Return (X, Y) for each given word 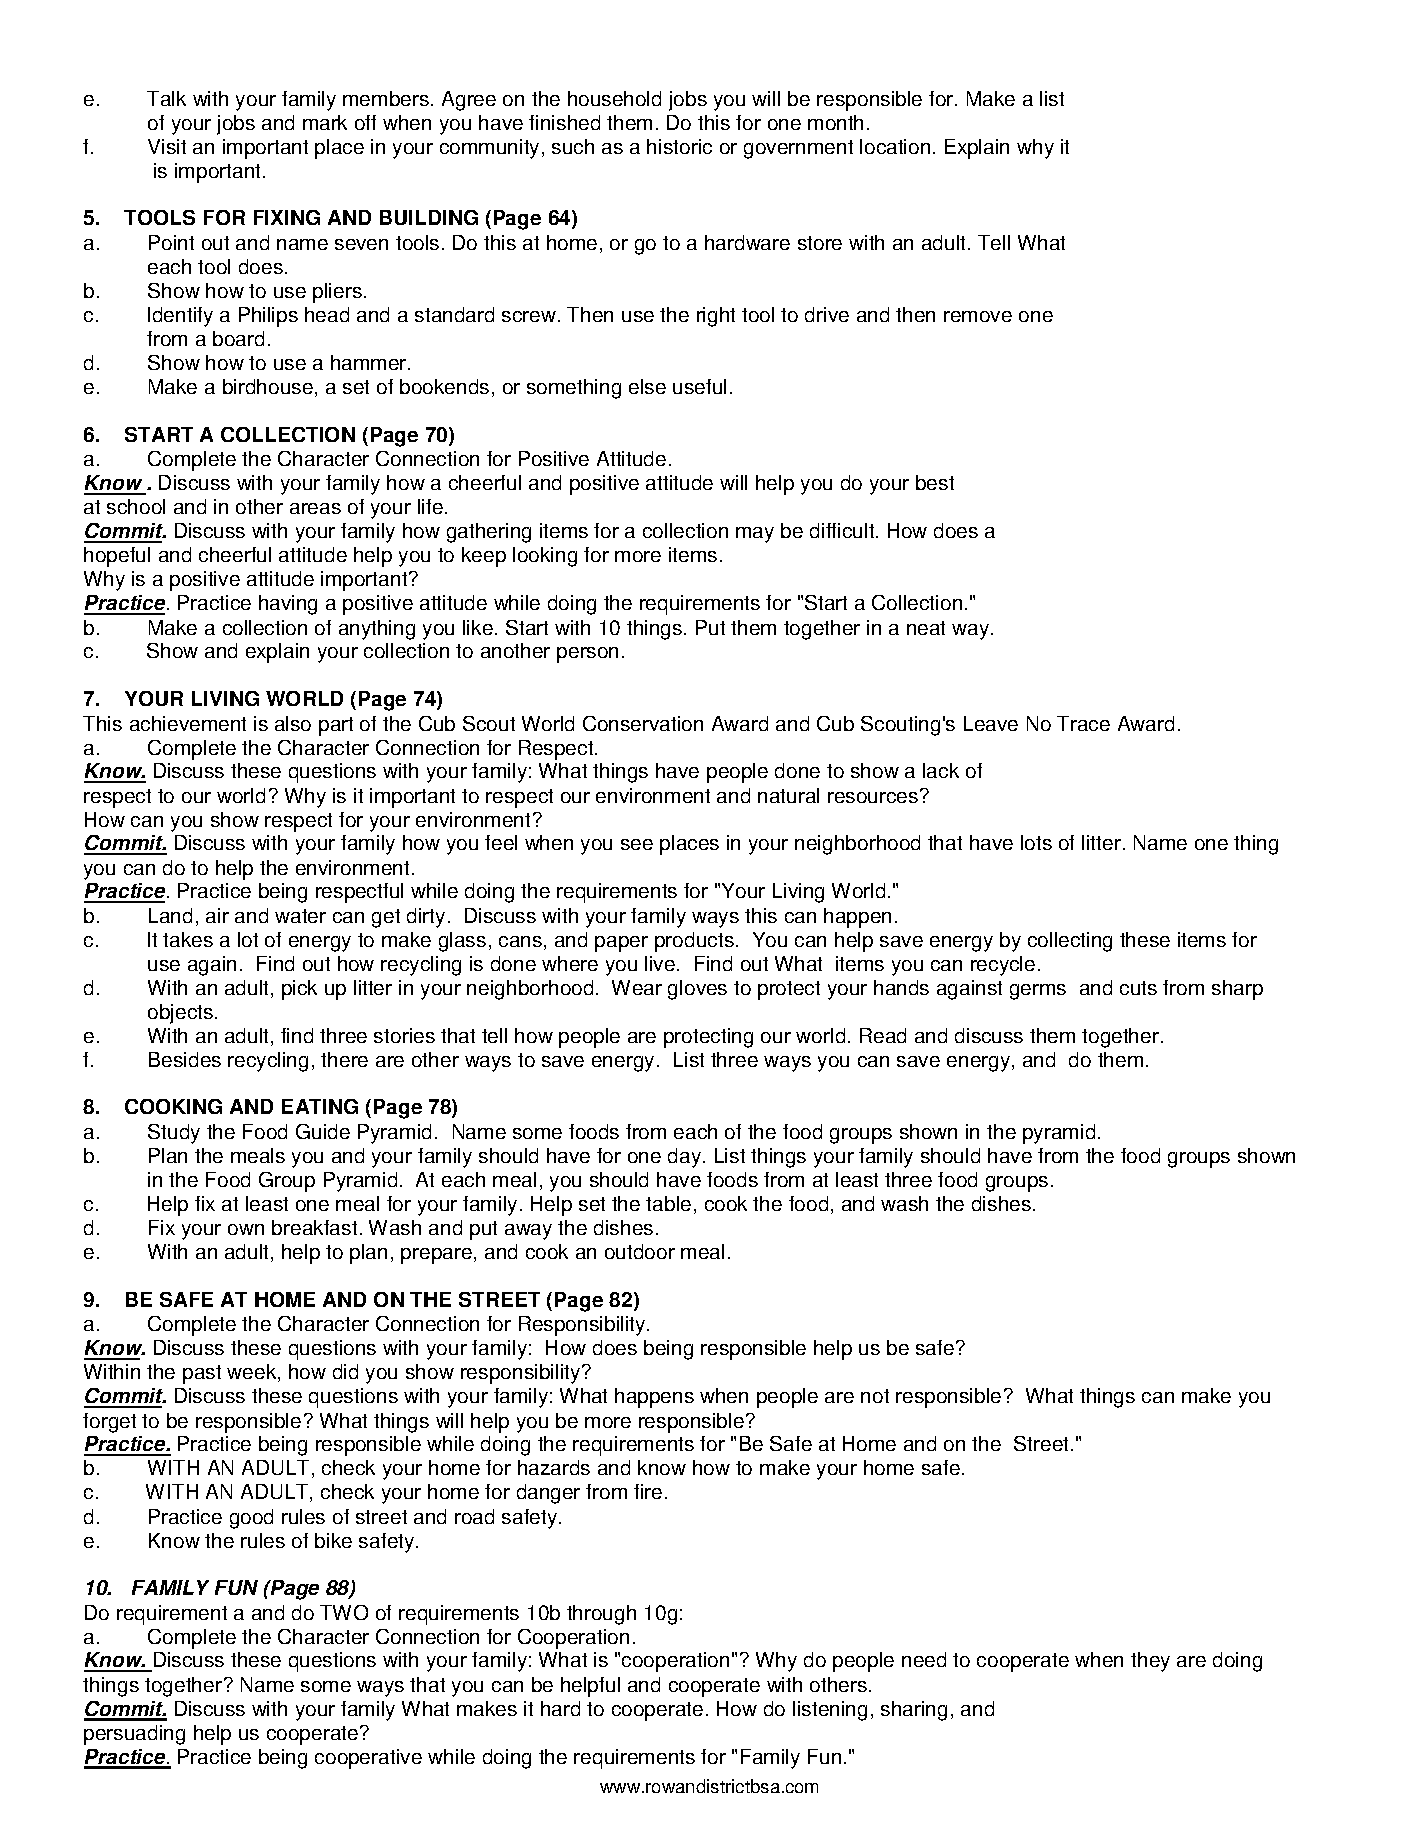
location (895, 146)
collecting (1070, 942)
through (601, 1615)
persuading (134, 1735)
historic (679, 146)
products (694, 942)
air (217, 915)
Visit (167, 146)
